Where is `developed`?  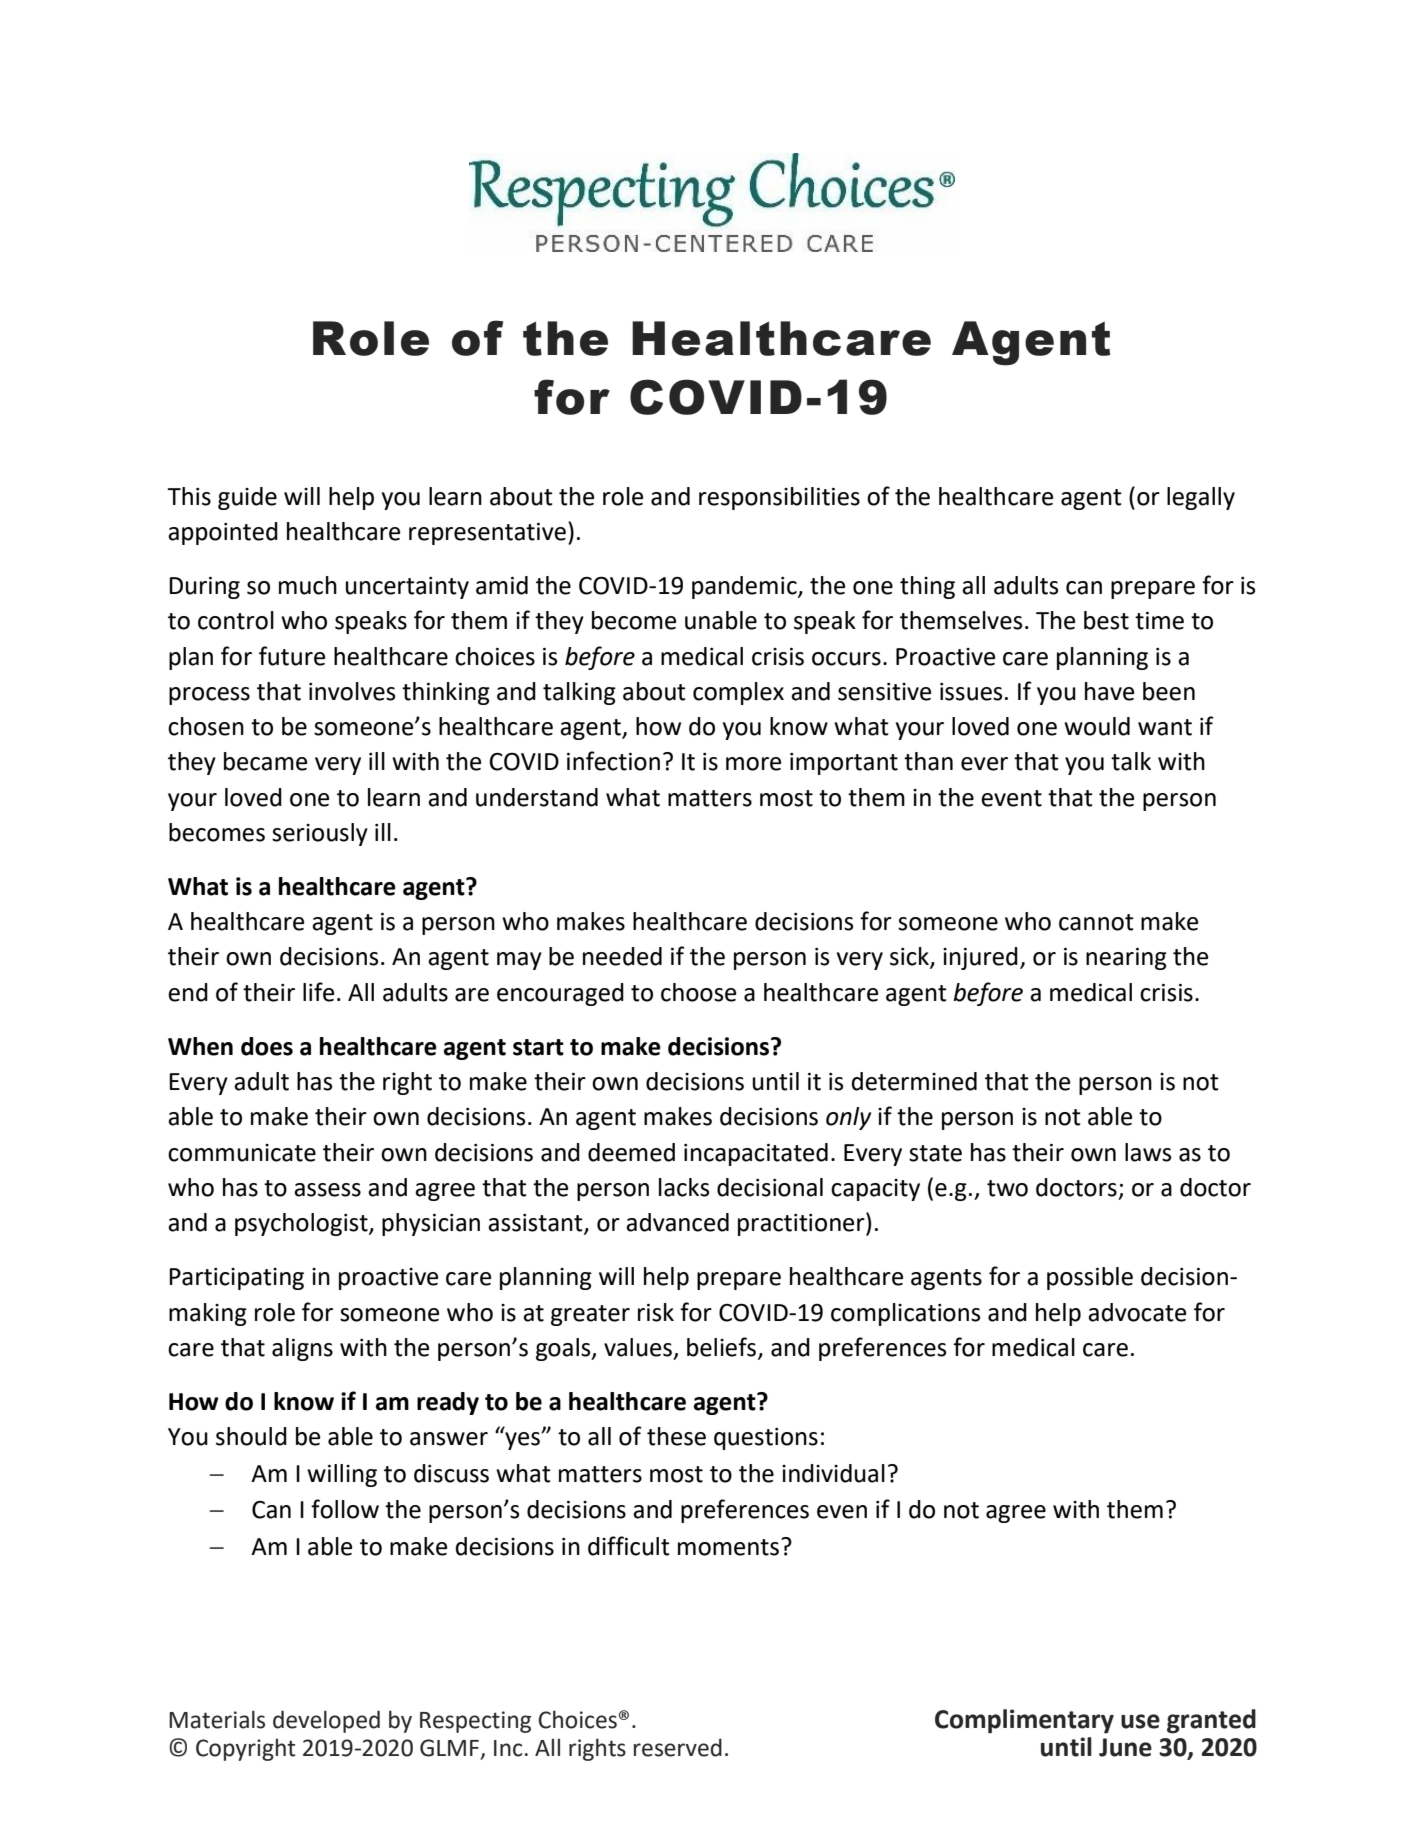
developed is located at coordinates (326, 1721).
